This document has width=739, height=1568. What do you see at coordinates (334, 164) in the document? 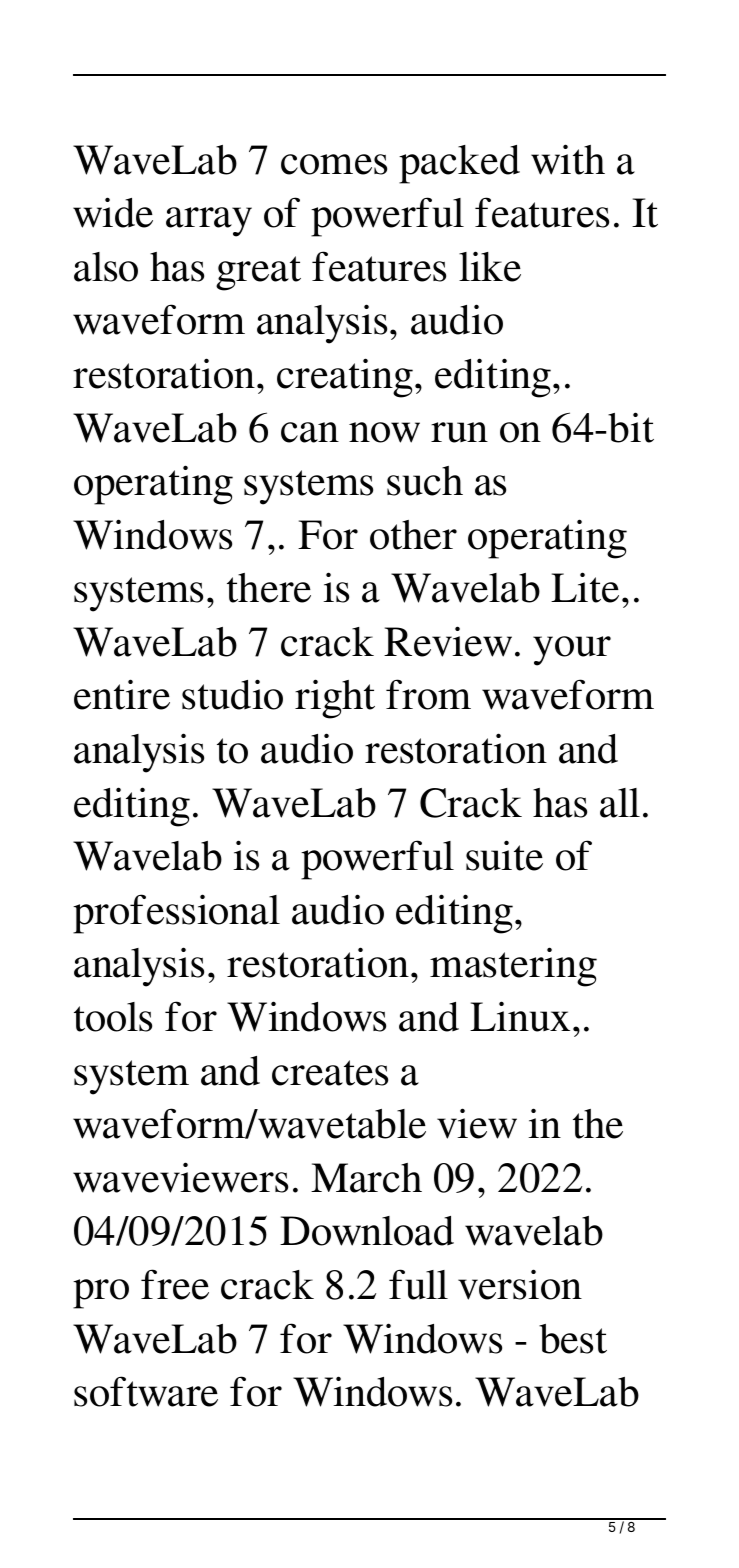
I see `comes` at bounding box center [334, 164].
